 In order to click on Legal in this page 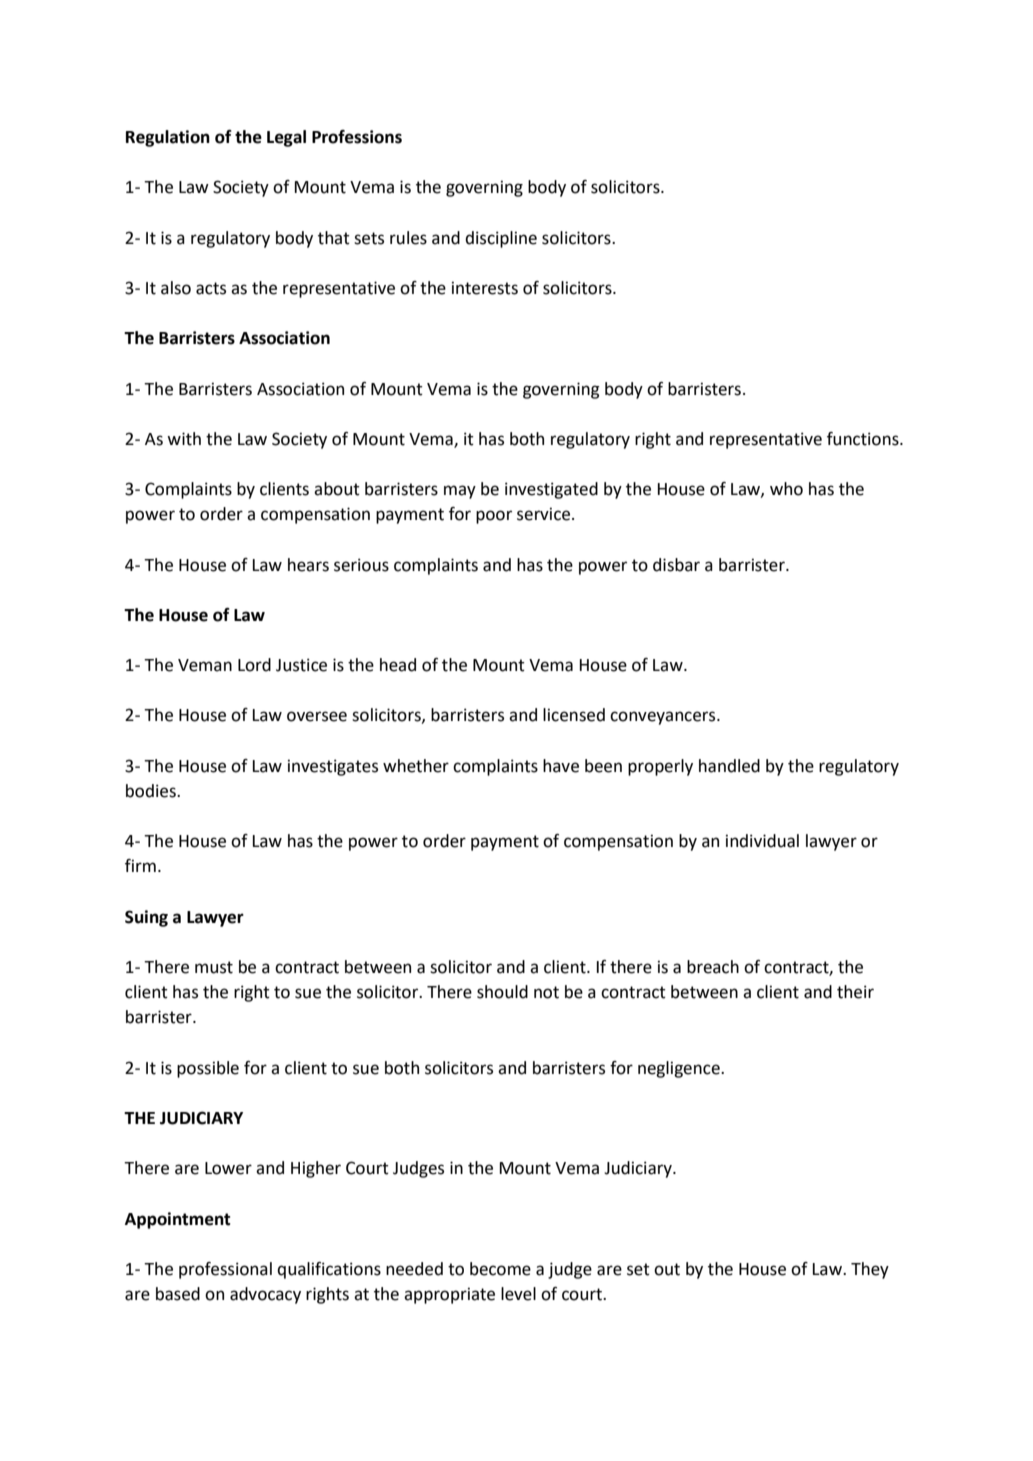, I will do `click(286, 138)`.
